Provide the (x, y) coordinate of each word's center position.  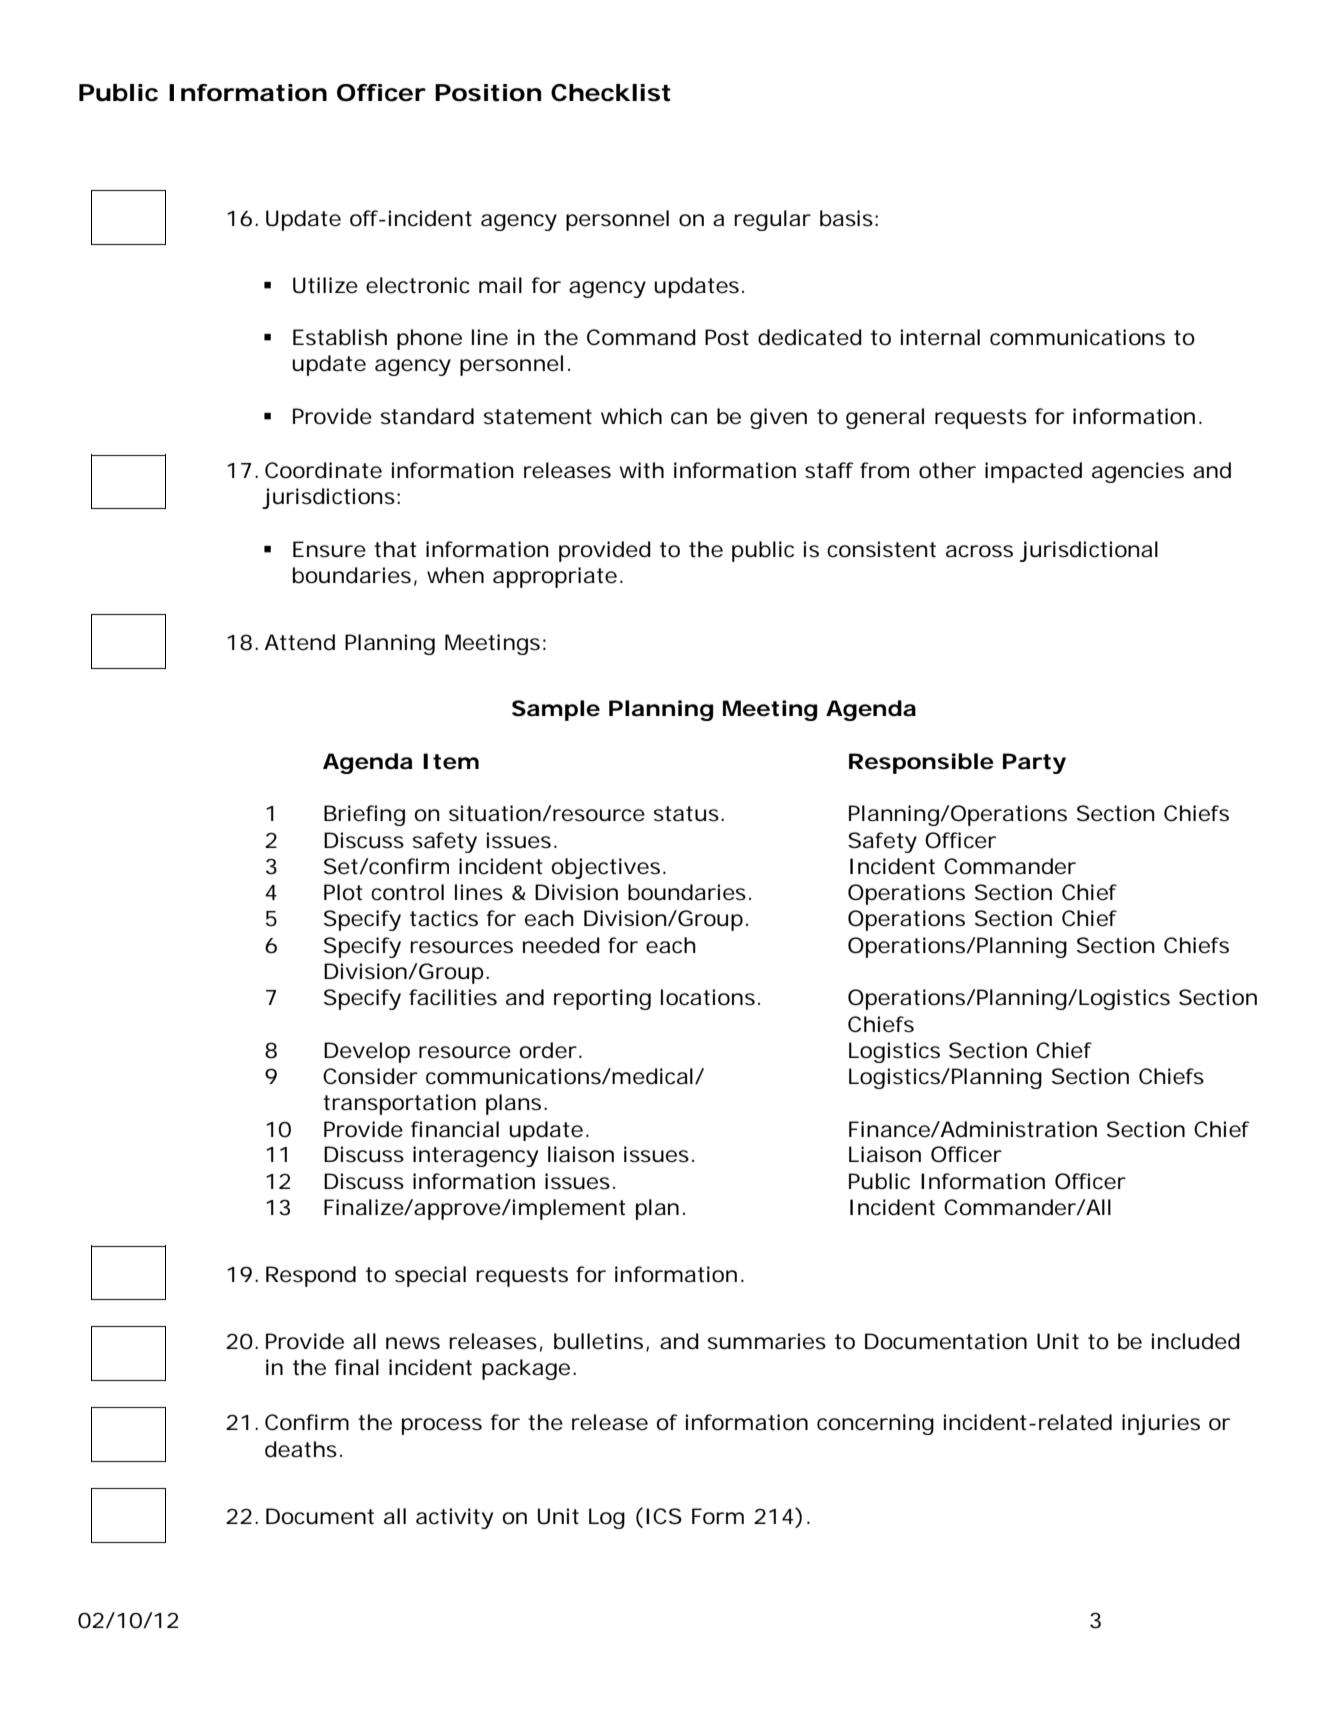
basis (846, 218)
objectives (606, 868)
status (686, 814)
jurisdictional (1089, 551)
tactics (444, 918)
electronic (418, 285)
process (442, 1426)
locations (708, 997)
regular (772, 220)
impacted (1033, 472)
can (689, 418)
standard (427, 416)
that (395, 549)
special (430, 1276)
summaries (767, 1341)
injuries (1161, 1424)
